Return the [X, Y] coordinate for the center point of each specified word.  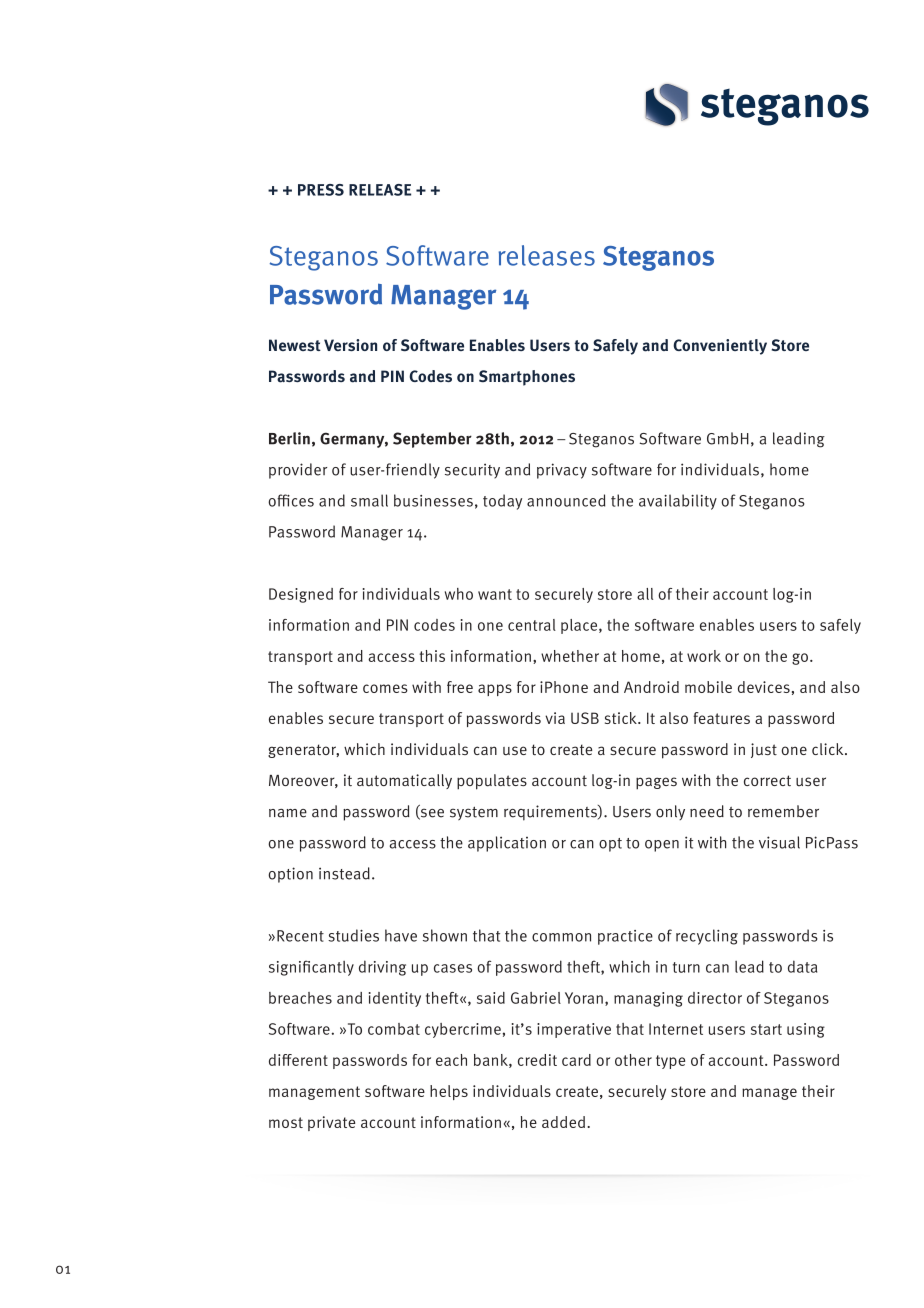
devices [764, 687]
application [507, 844]
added [565, 1122]
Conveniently [720, 347]
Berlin [289, 438]
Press [321, 190]
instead [344, 873]
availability [678, 502]
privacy [562, 471]
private [331, 1123]
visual [779, 842]
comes [385, 688]
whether [570, 656]
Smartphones [527, 378]
